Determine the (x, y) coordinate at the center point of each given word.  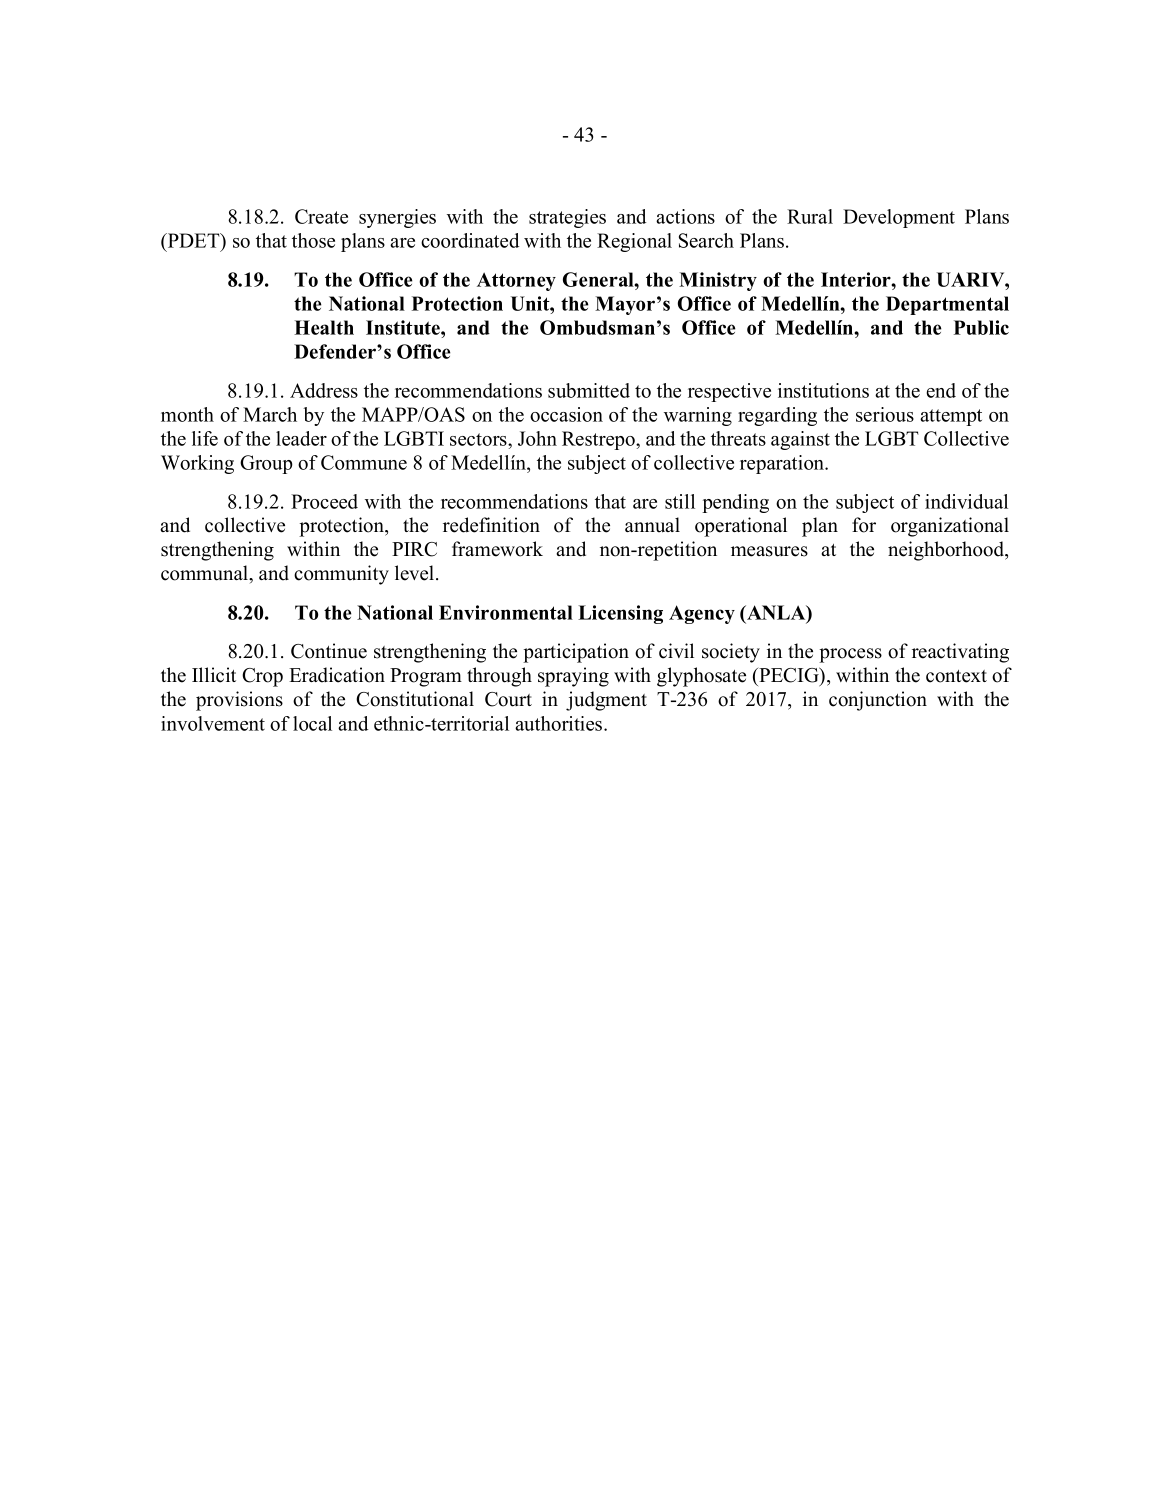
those (313, 240)
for (864, 525)
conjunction (878, 701)
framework (497, 549)
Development (899, 218)
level (416, 573)
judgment (606, 701)
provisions (239, 701)
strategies (567, 218)
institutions (823, 390)
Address (324, 390)
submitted (589, 390)
